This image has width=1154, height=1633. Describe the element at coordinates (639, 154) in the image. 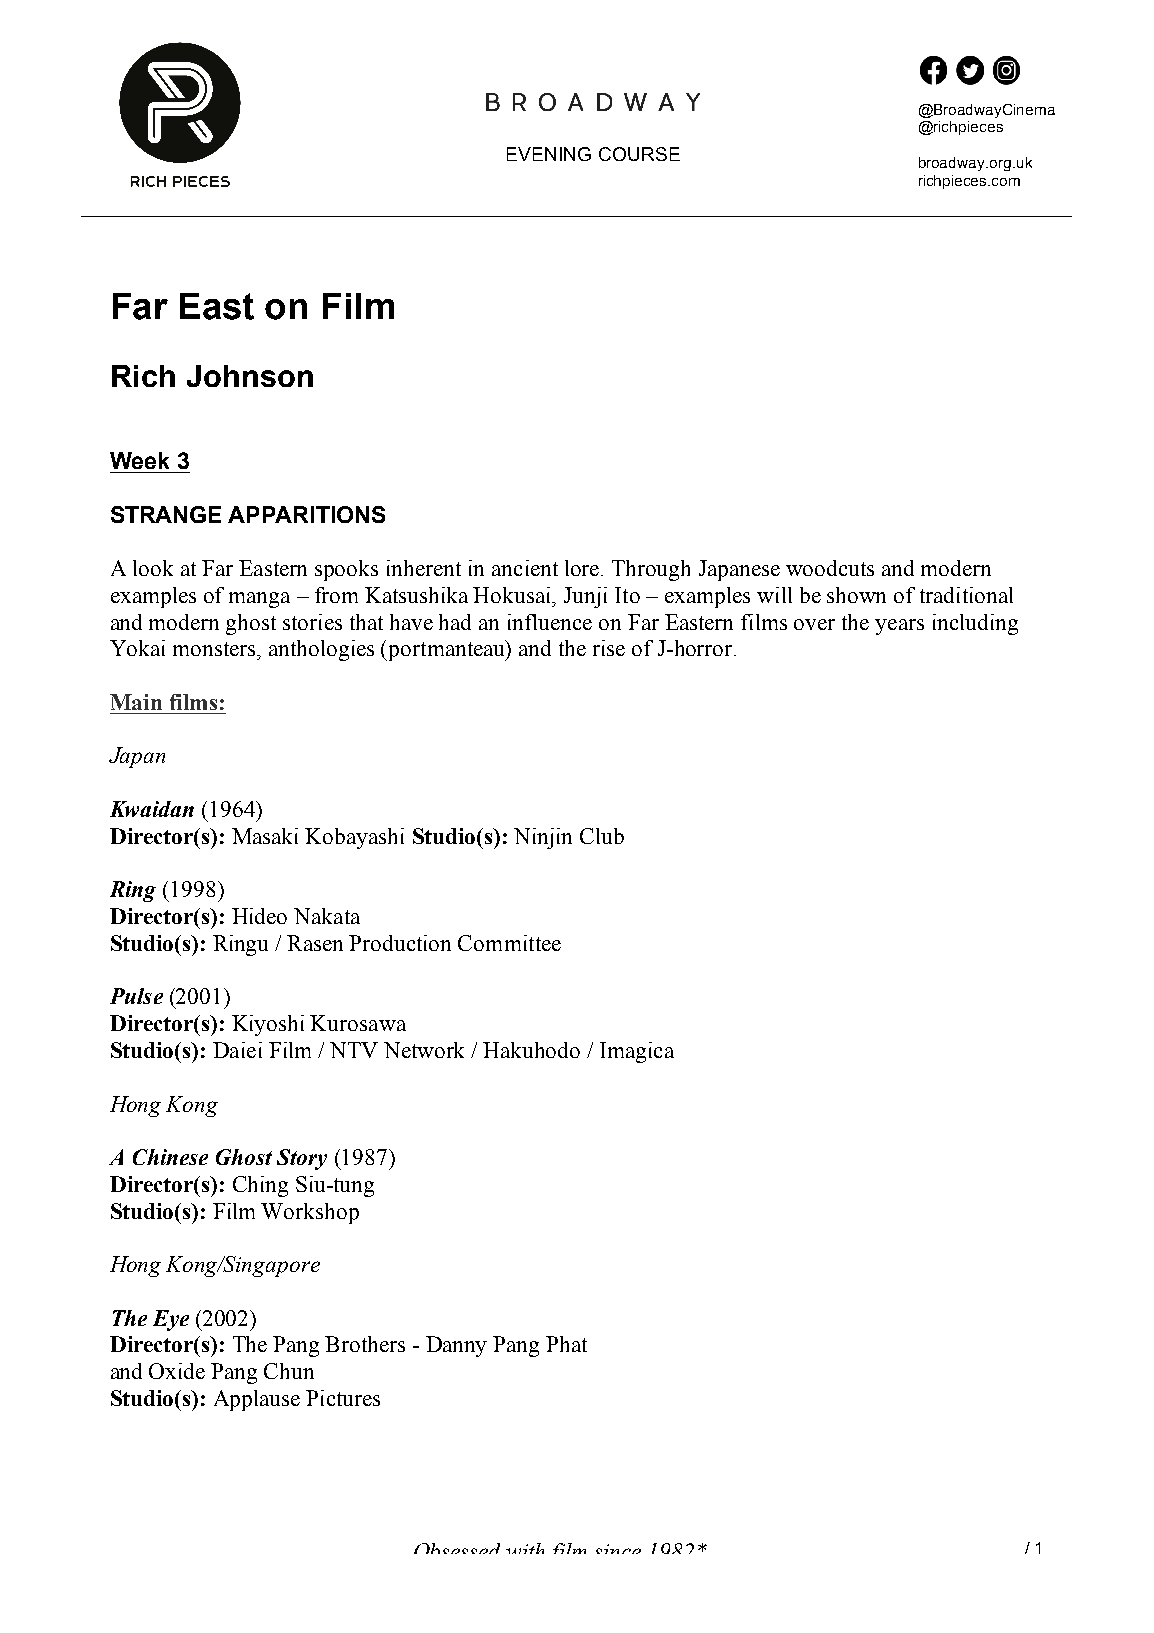

I see `COURSE` at that location.
